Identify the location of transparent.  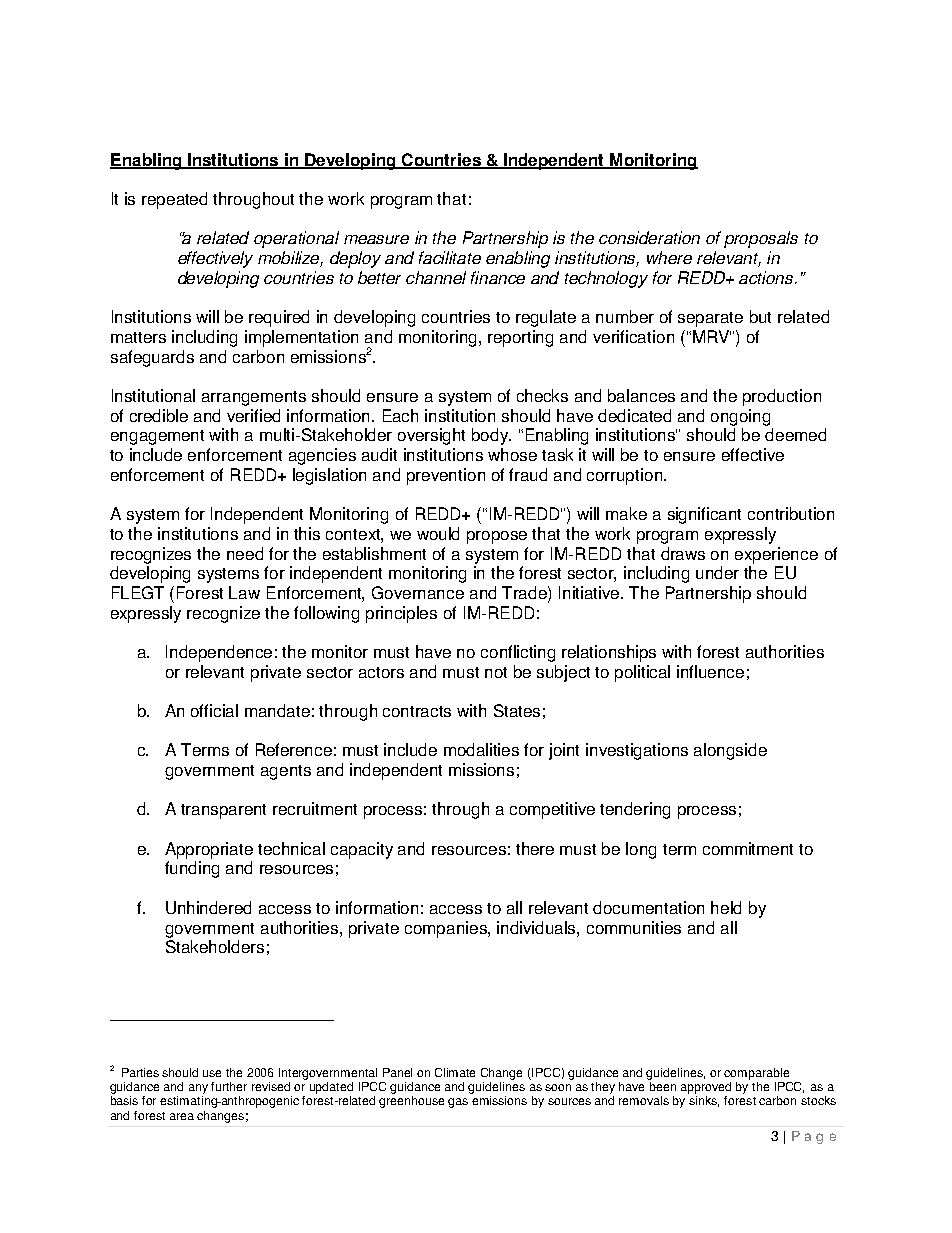
(223, 811).
